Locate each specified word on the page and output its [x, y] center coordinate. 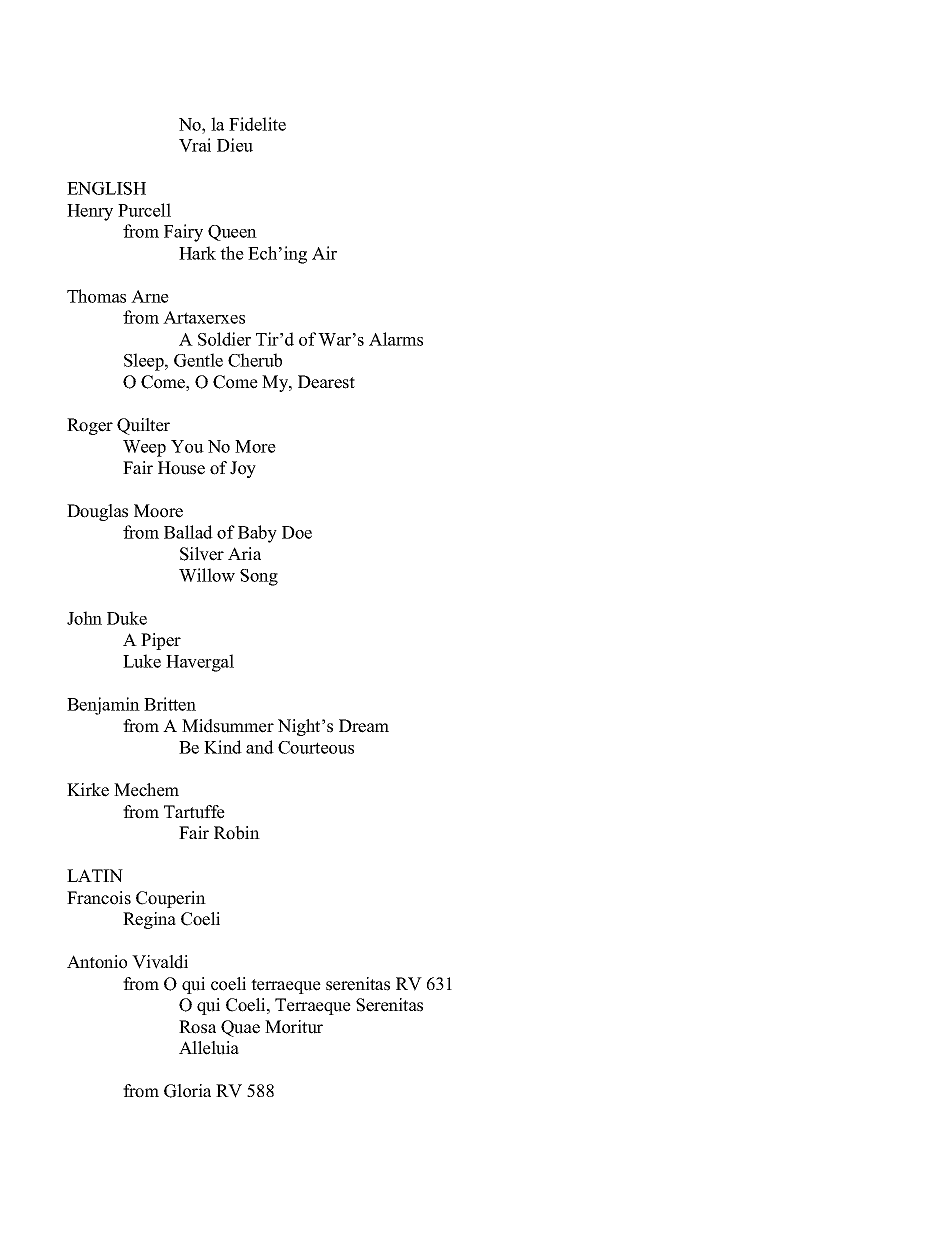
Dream [364, 726]
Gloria [187, 1091]
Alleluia [209, 1048]
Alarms [396, 339]
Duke [127, 618]
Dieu [235, 145]
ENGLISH [106, 188]
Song [259, 577]
